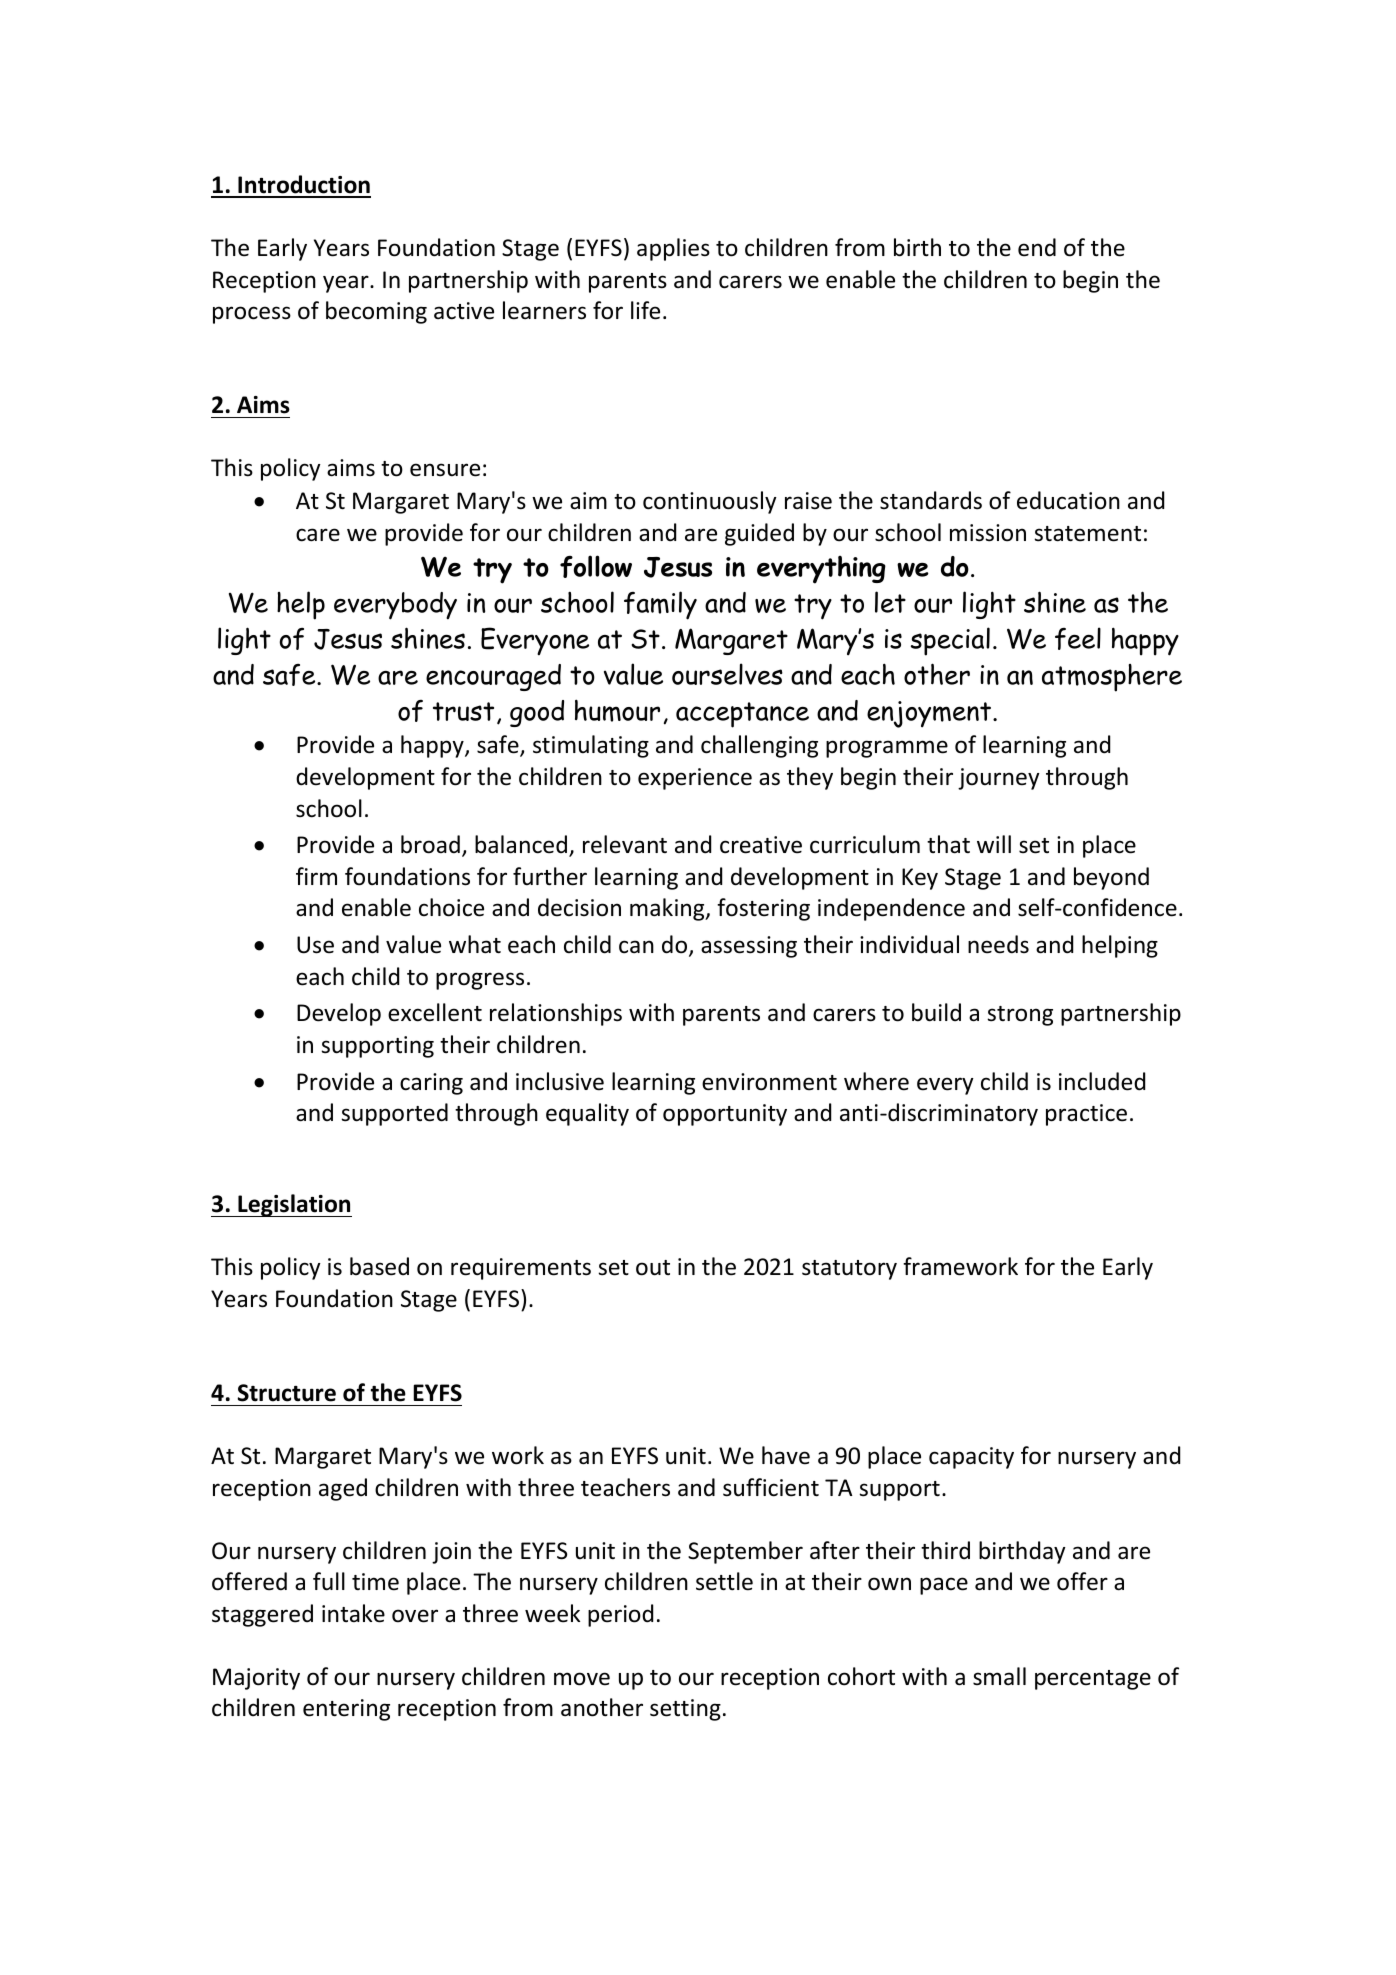 The image size is (1396, 1975). I want to click on trust, so click(463, 711).
